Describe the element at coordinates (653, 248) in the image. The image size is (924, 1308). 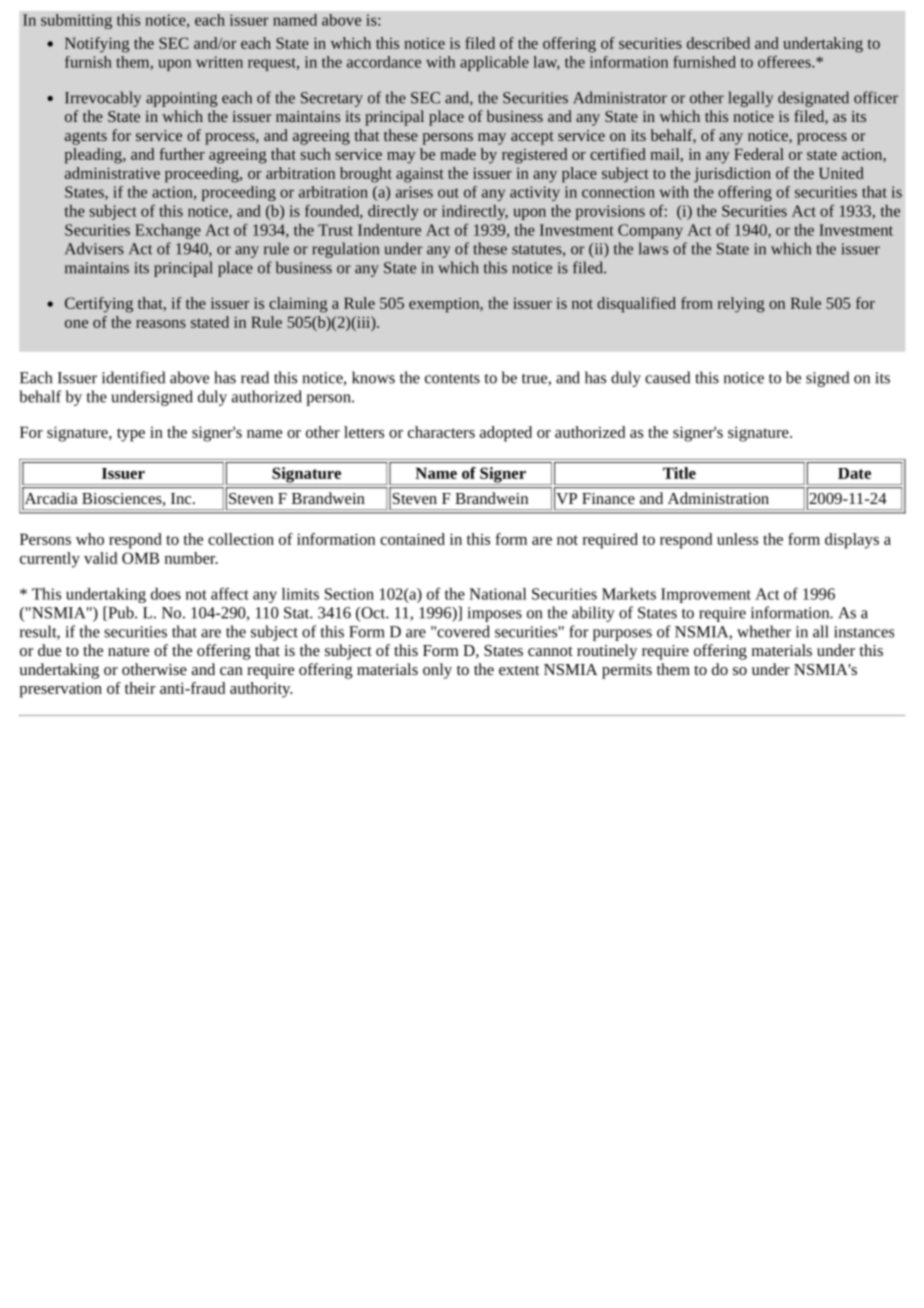
I see `laws` at that location.
